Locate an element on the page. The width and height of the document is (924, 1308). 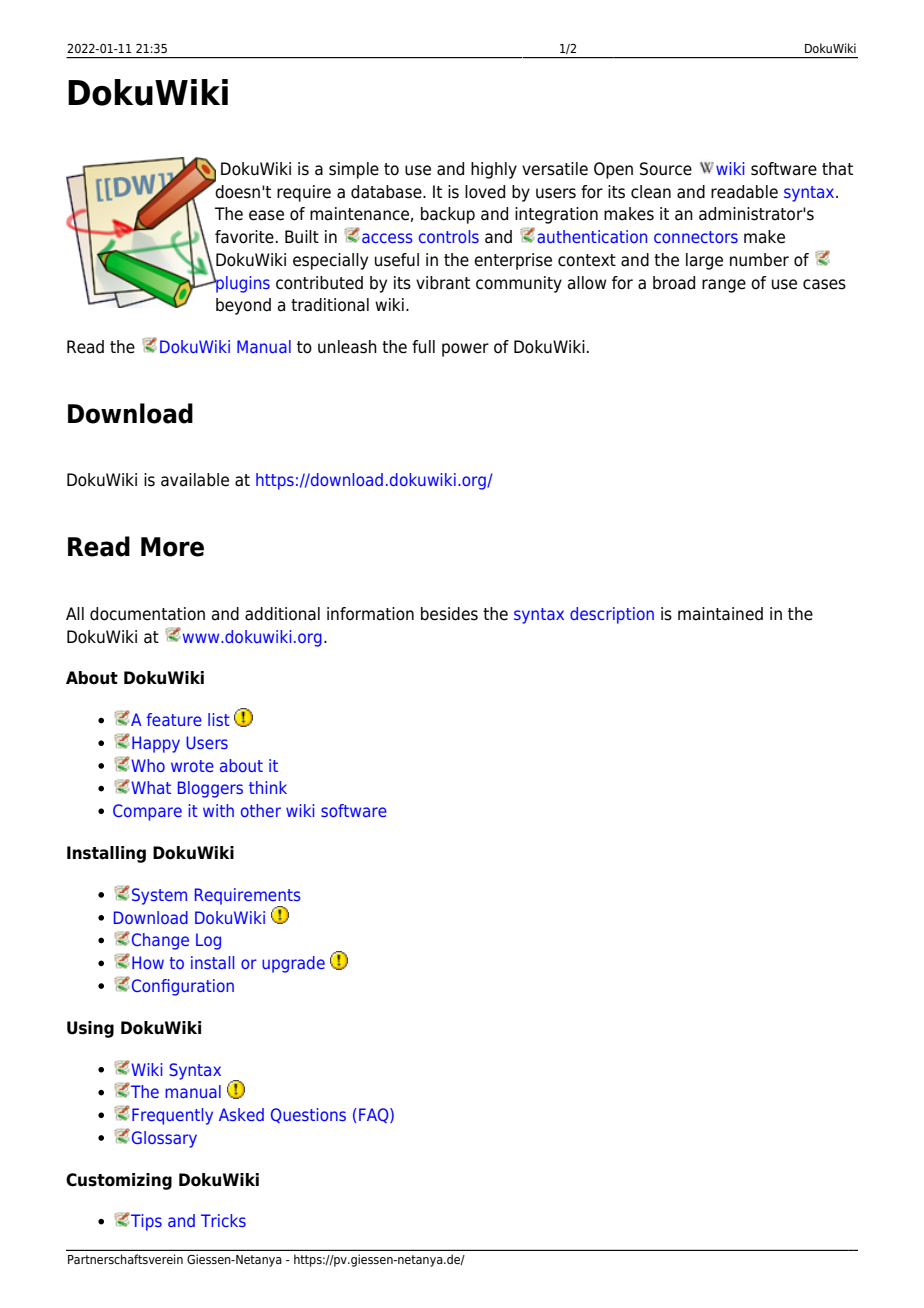
connectors is located at coordinates (696, 237).
